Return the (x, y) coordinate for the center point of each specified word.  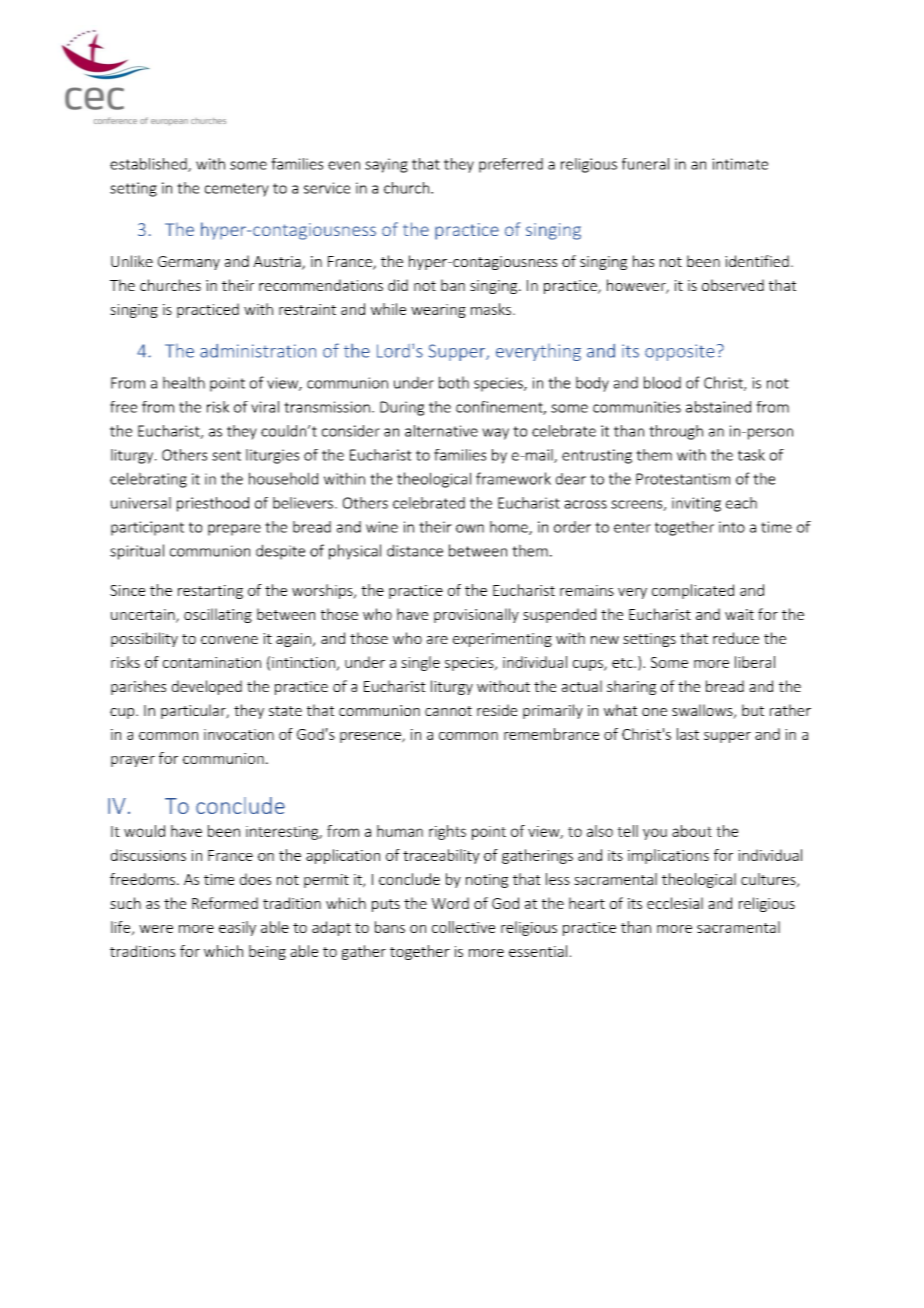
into (732, 527)
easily (237, 928)
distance (415, 550)
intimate (740, 164)
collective (463, 927)
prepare (234, 530)
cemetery (237, 190)
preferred (511, 165)
